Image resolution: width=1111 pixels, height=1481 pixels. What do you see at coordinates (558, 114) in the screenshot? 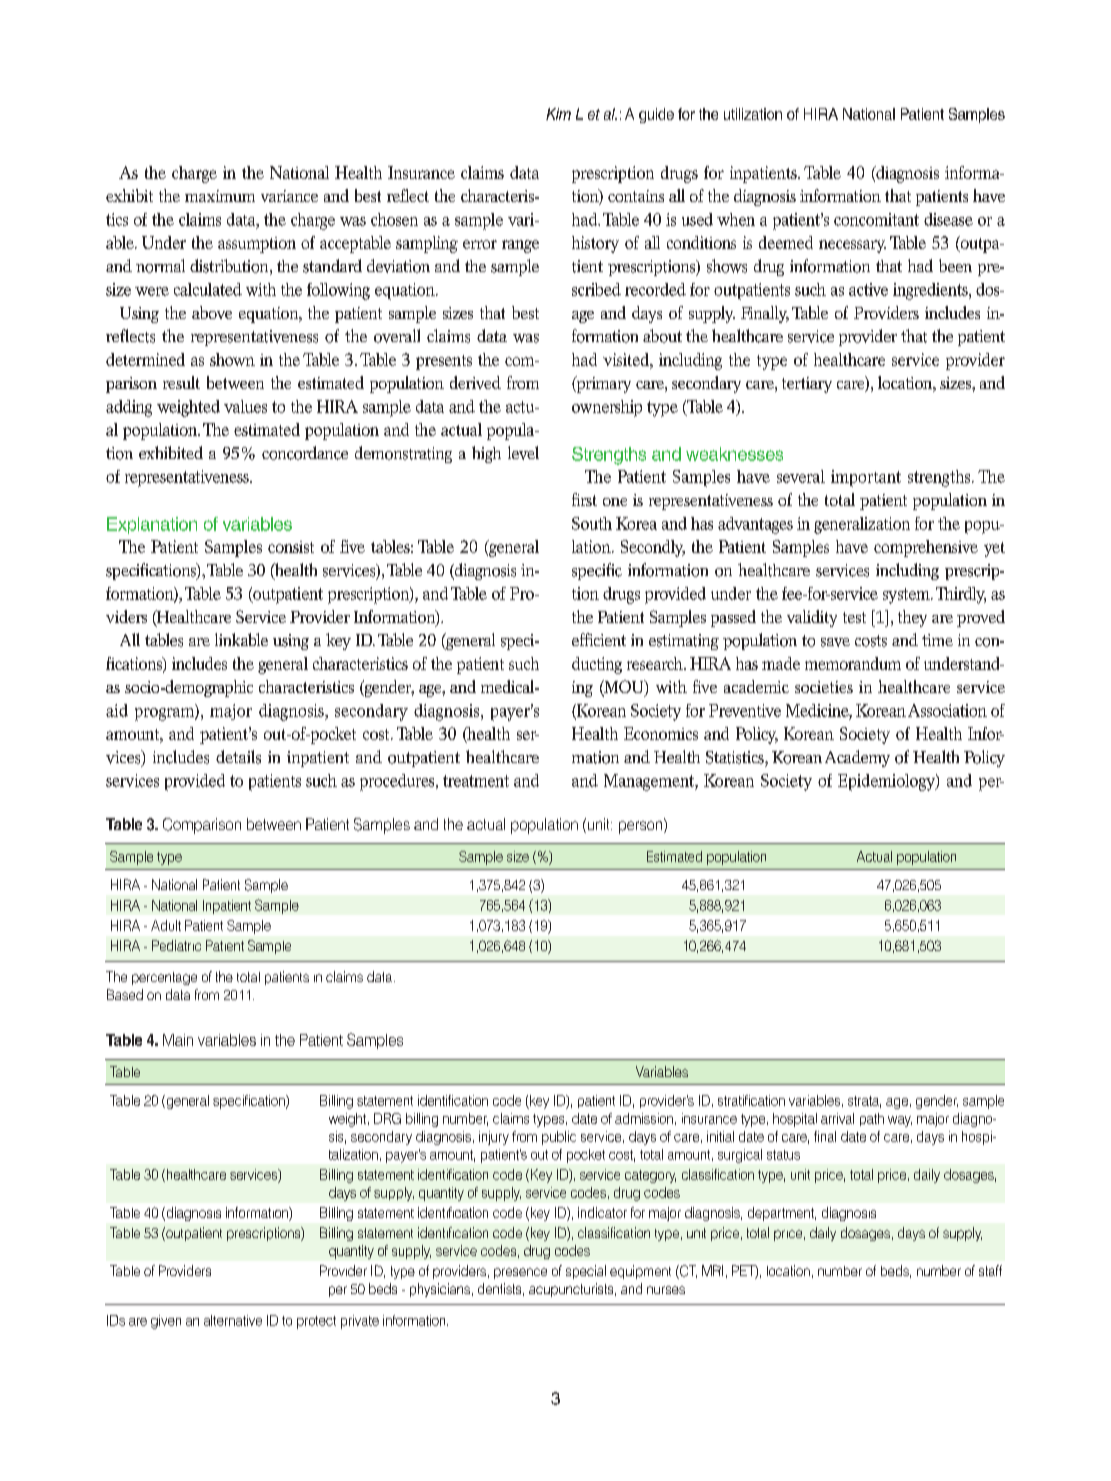
I see `Kim` at bounding box center [558, 114].
